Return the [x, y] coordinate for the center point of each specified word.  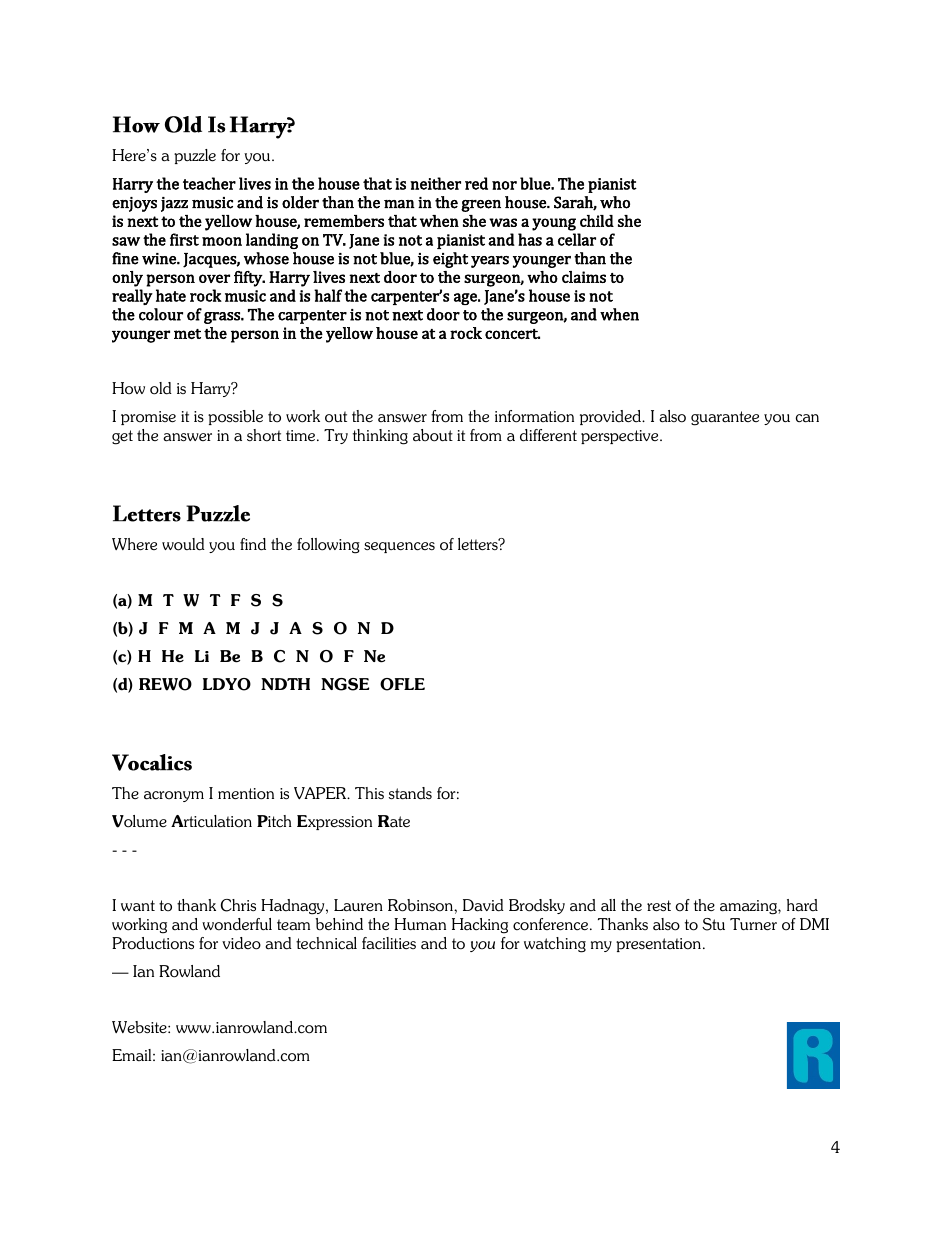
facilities [389, 943]
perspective [621, 437]
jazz [174, 204]
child [597, 221]
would [183, 544]
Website [140, 1027]
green [481, 206]
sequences [399, 547]
